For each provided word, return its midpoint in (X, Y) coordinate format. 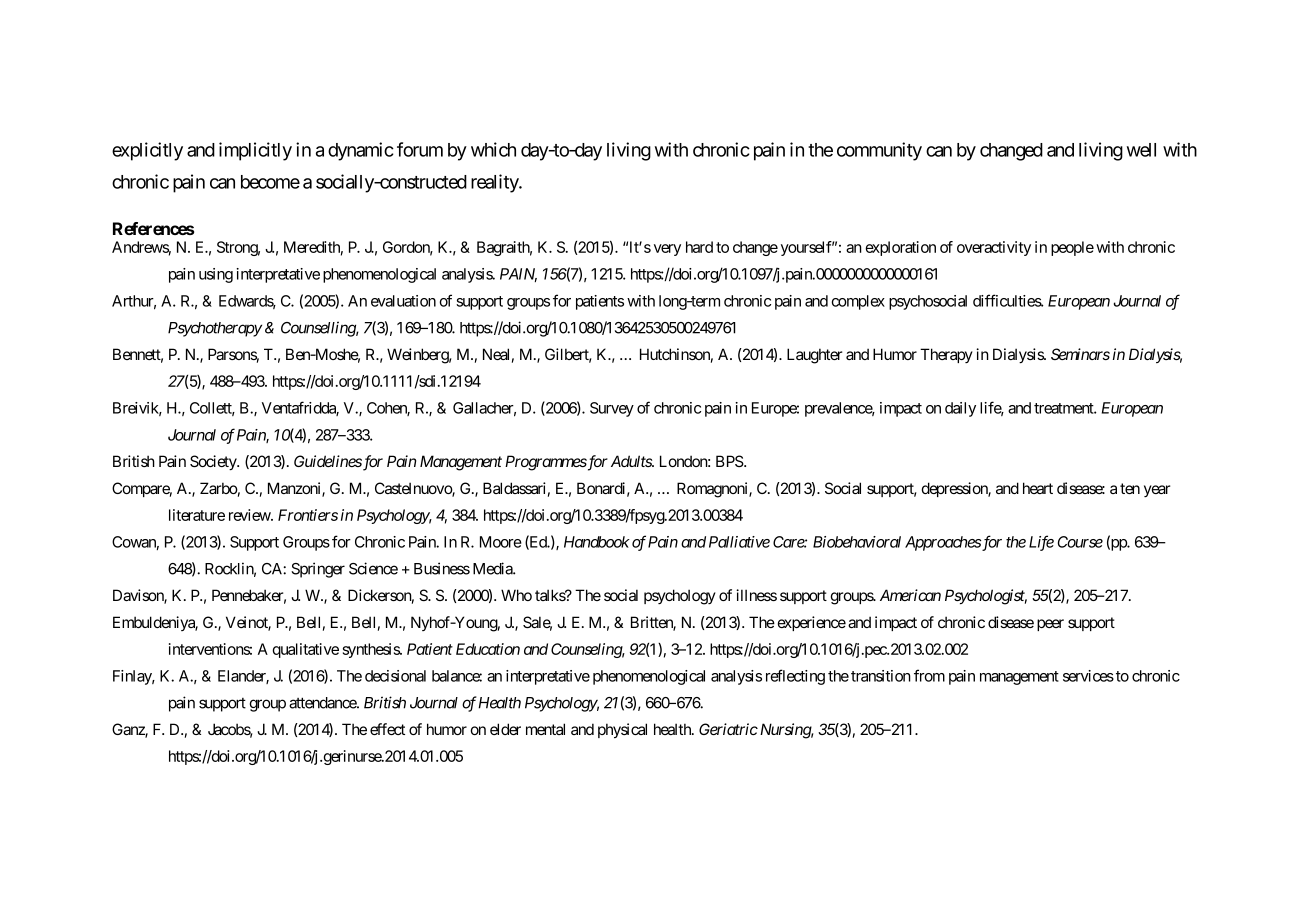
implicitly (255, 151)
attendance (323, 703)
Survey (612, 409)
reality (495, 183)
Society (214, 462)
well (1141, 150)
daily (960, 409)
